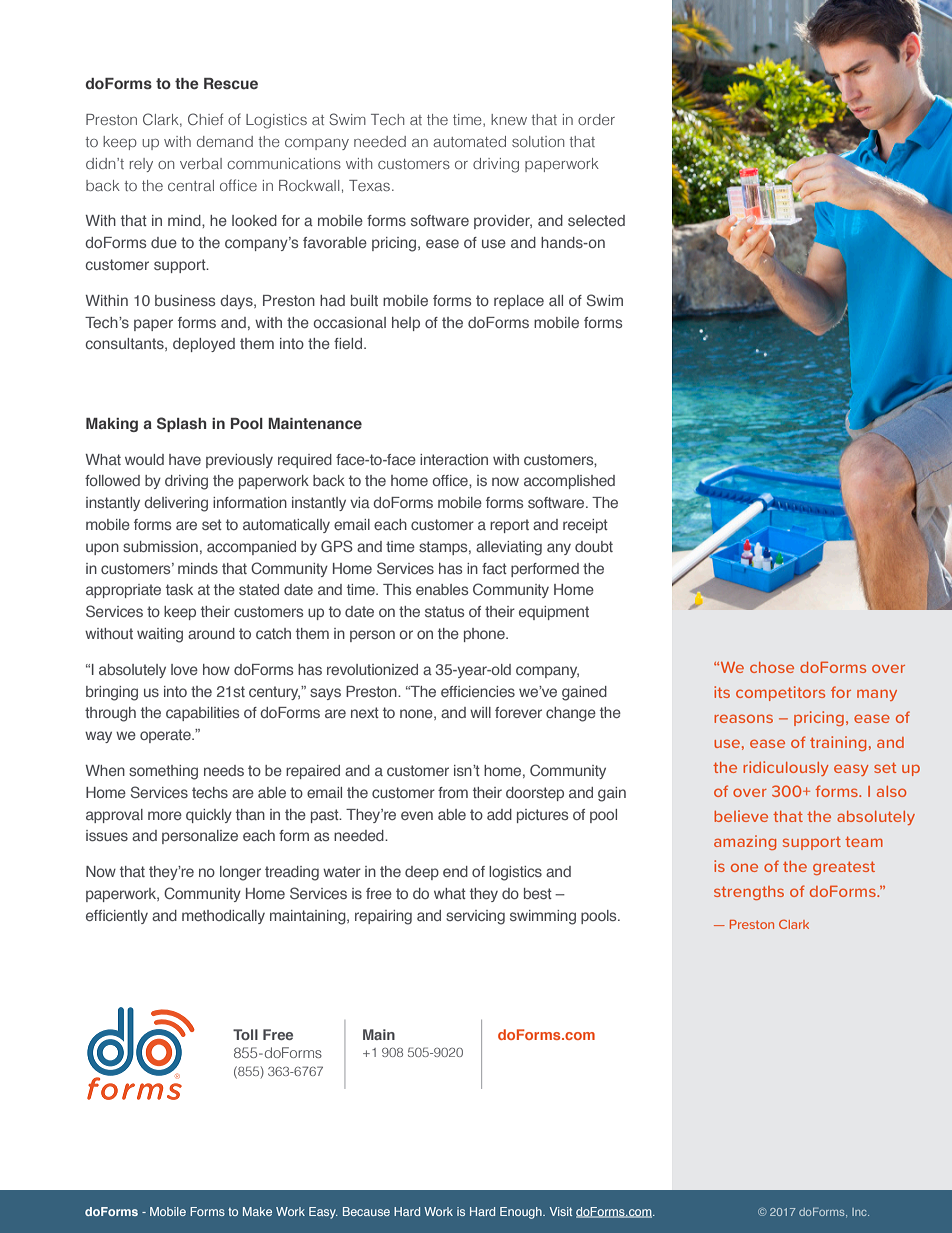 The image size is (952, 1233). Describe the element at coordinates (257, 1211) in the page. I see `Make` at that location.
